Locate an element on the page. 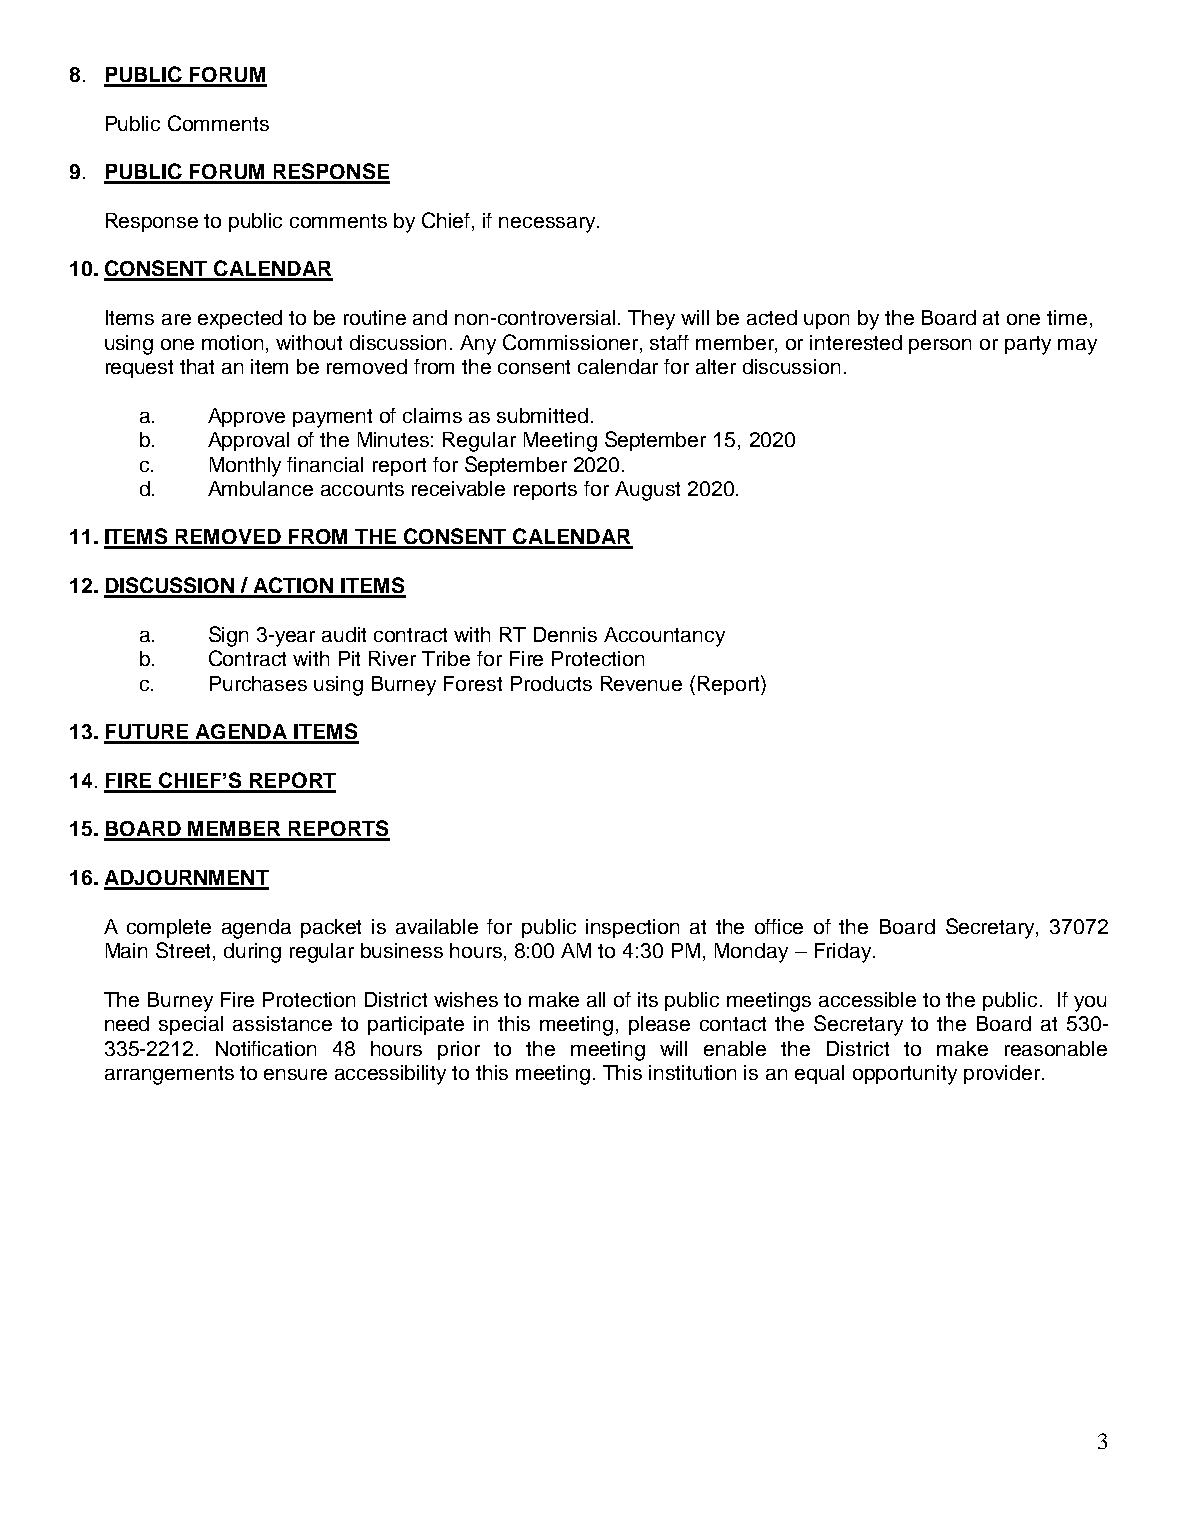 Image resolution: width=1178 pixels, height=1524 pixels. Dennis is located at coordinates (565, 634).
